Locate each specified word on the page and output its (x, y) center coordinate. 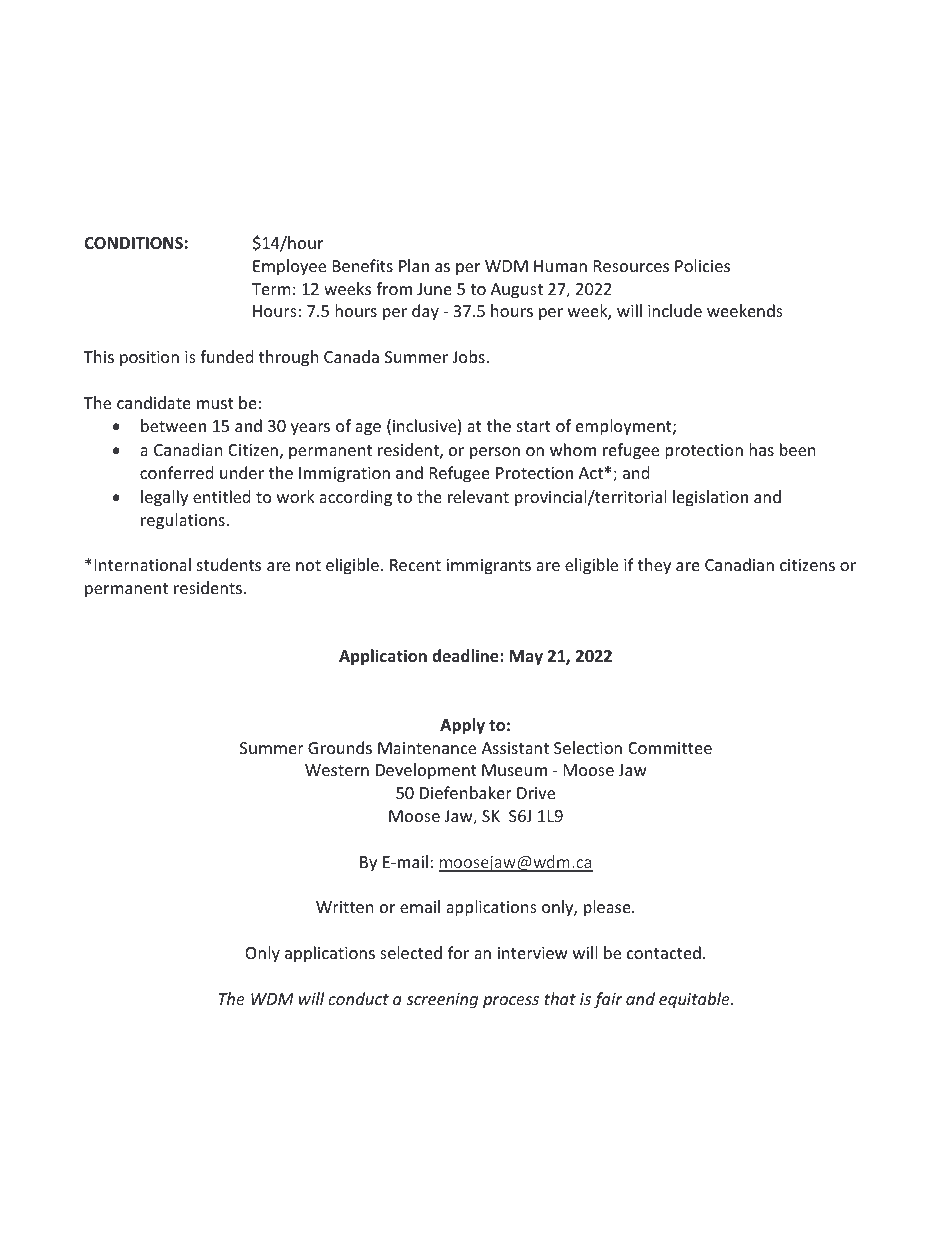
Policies (702, 265)
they (654, 566)
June (434, 289)
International (143, 564)
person (495, 453)
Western (337, 770)
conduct (358, 998)
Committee (670, 748)
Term (271, 289)
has (761, 449)
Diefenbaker (466, 792)
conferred (176, 472)
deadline (466, 656)
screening (442, 1001)
